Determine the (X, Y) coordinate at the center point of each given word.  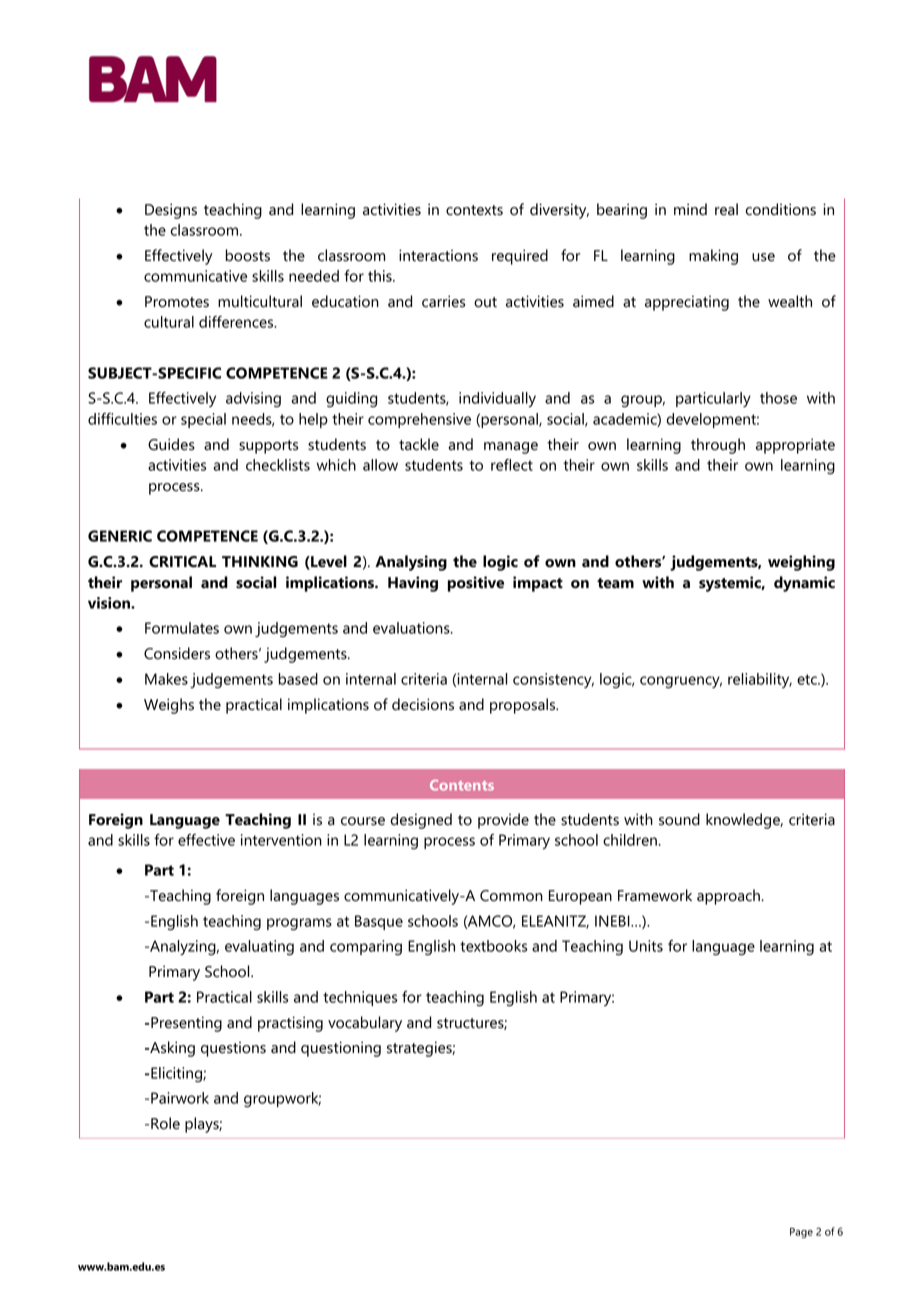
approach (729, 897)
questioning (341, 1049)
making (713, 257)
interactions (438, 255)
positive (476, 584)
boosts (248, 255)
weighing (801, 563)
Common (511, 896)
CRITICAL (182, 562)
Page (801, 1233)
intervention (281, 840)
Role (165, 1123)
